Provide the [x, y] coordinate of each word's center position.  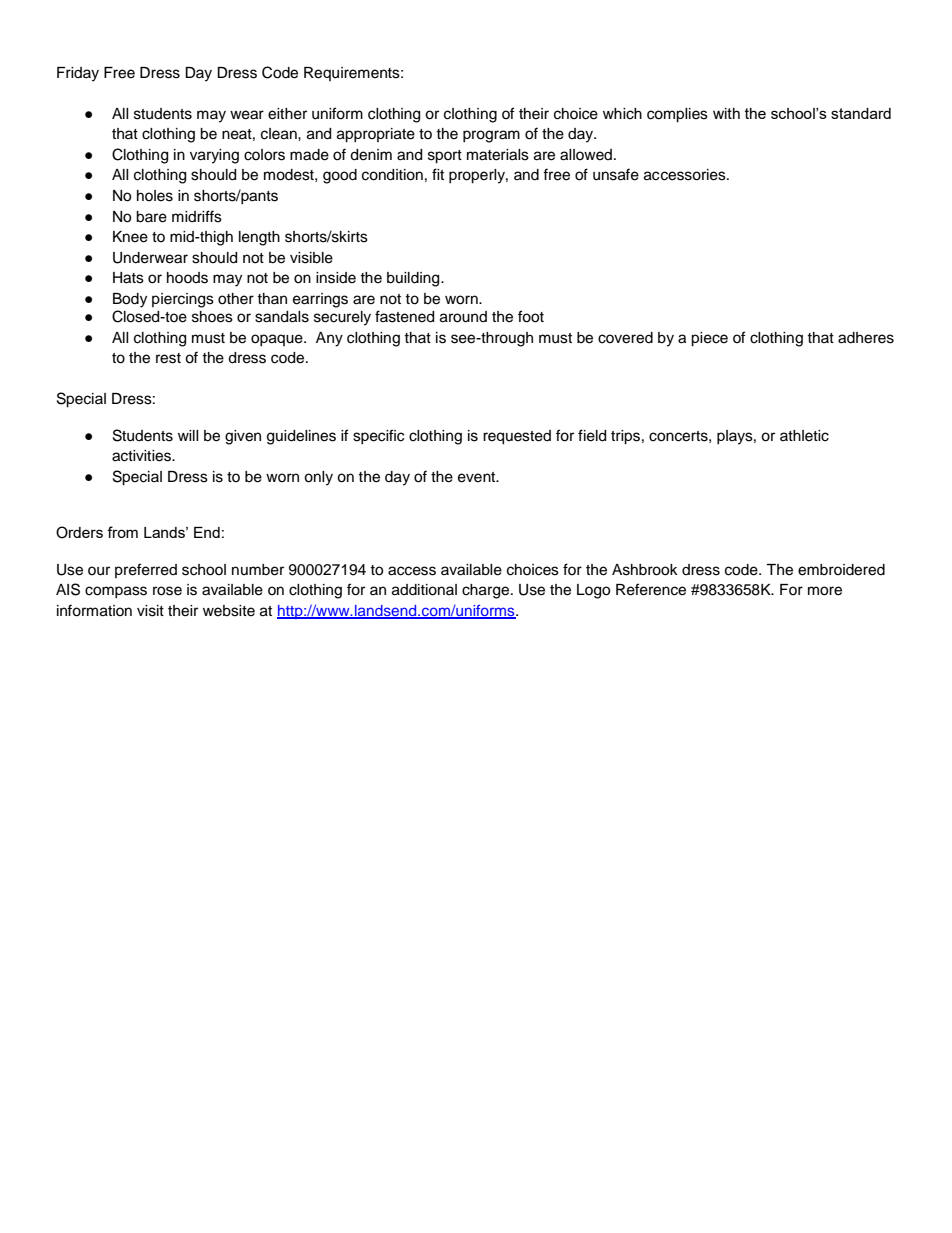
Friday [78, 74]
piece [709, 339]
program [491, 136]
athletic [804, 436]
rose [167, 591]
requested [517, 437]
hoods [187, 278]
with [726, 113]
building [414, 279]
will [188, 435]
